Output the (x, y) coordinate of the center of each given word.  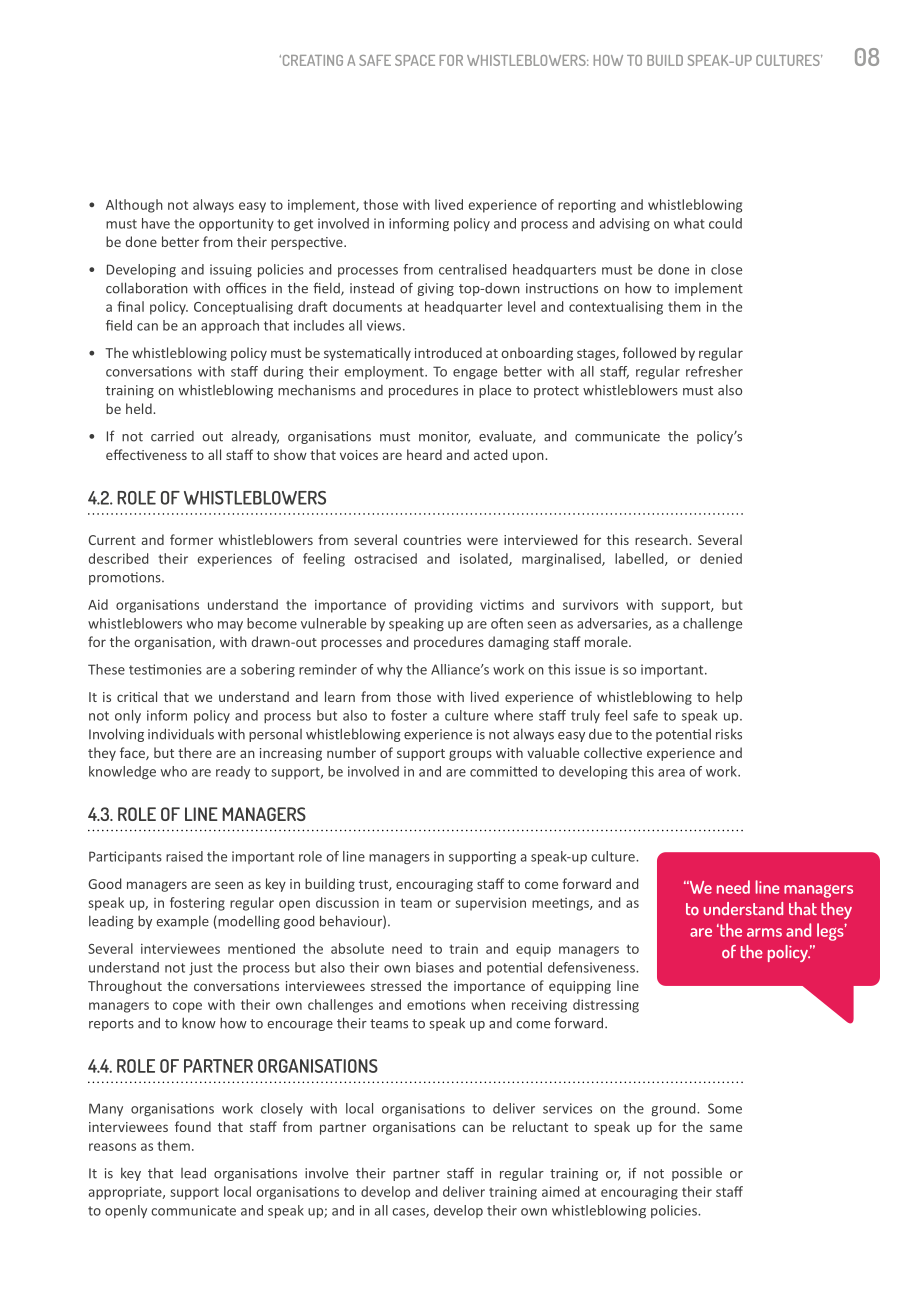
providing (444, 606)
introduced (448, 352)
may (230, 626)
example (182, 922)
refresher (714, 371)
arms (764, 932)
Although (134, 206)
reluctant (540, 1126)
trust (374, 885)
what (689, 223)
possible (697, 1174)
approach (230, 326)
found (193, 1126)
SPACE (415, 60)
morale (607, 641)
